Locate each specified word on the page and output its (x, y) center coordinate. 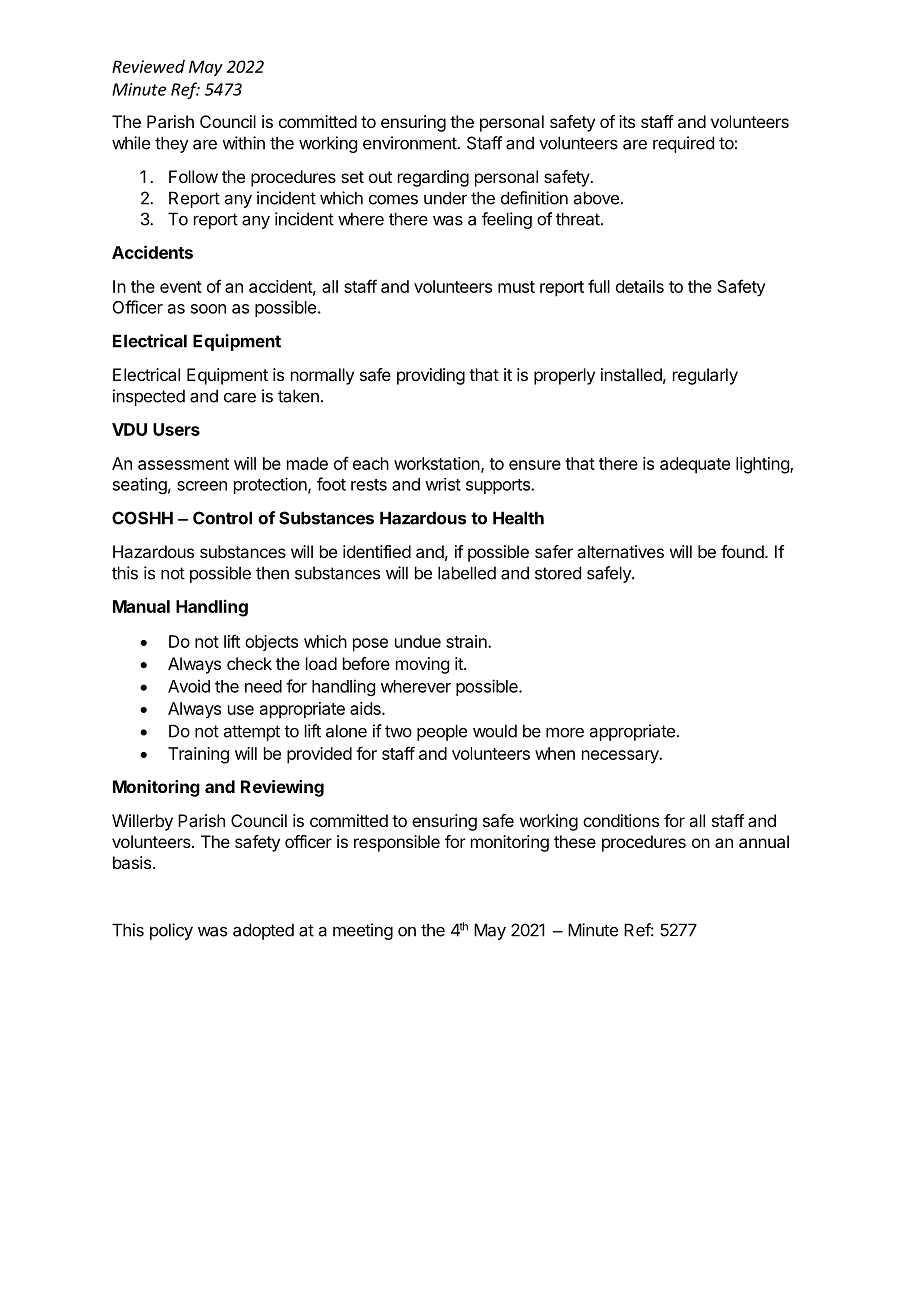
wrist (443, 484)
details (640, 286)
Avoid (189, 686)
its (627, 121)
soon (208, 309)
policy (171, 931)
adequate (695, 465)
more (565, 732)
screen (202, 486)
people (442, 732)
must (516, 287)
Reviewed (148, 66)
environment (410, 143)
